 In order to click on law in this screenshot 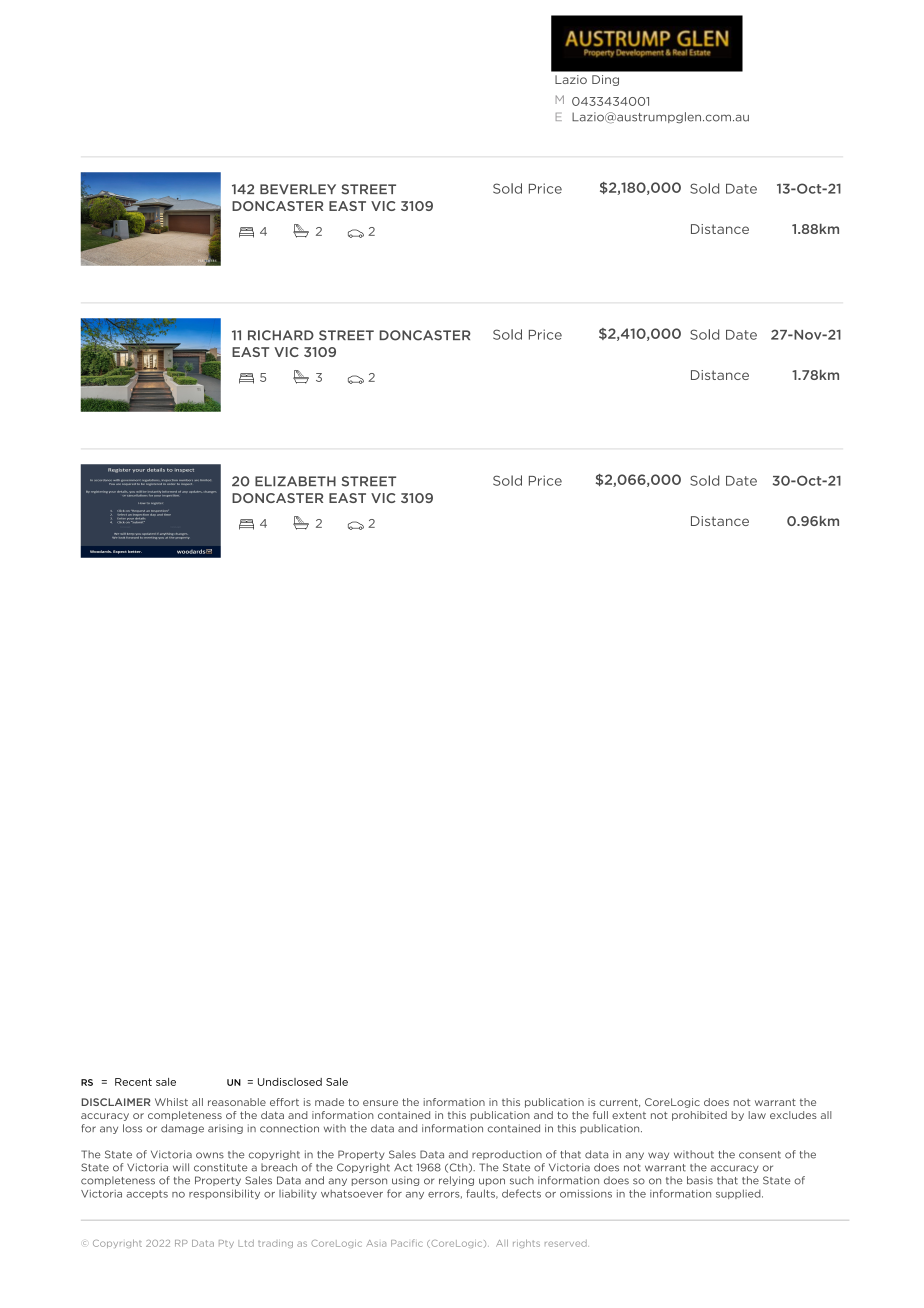, I will do `click(757, 1115)`.
